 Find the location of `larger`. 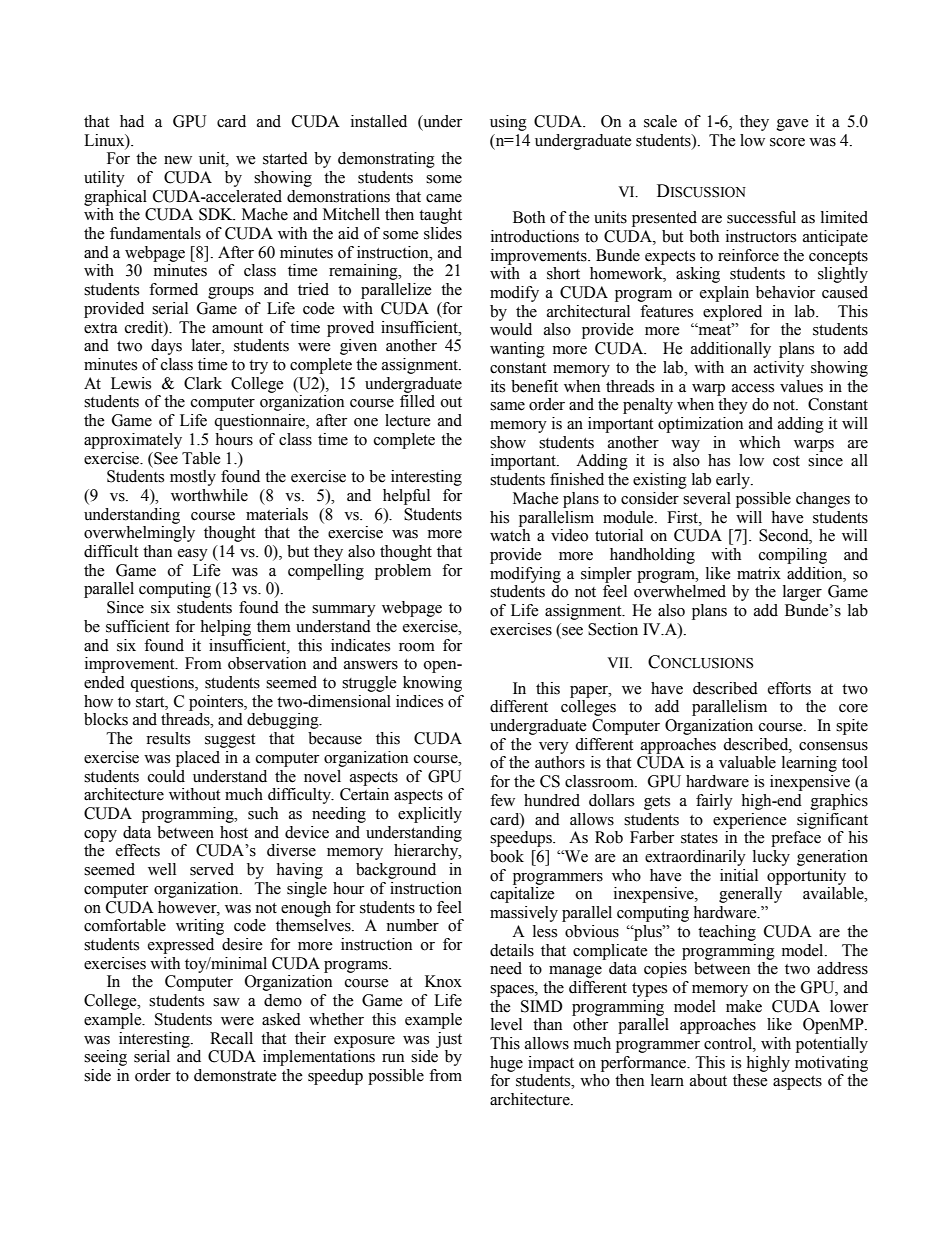

larger is located at coordinates (802, 593).
